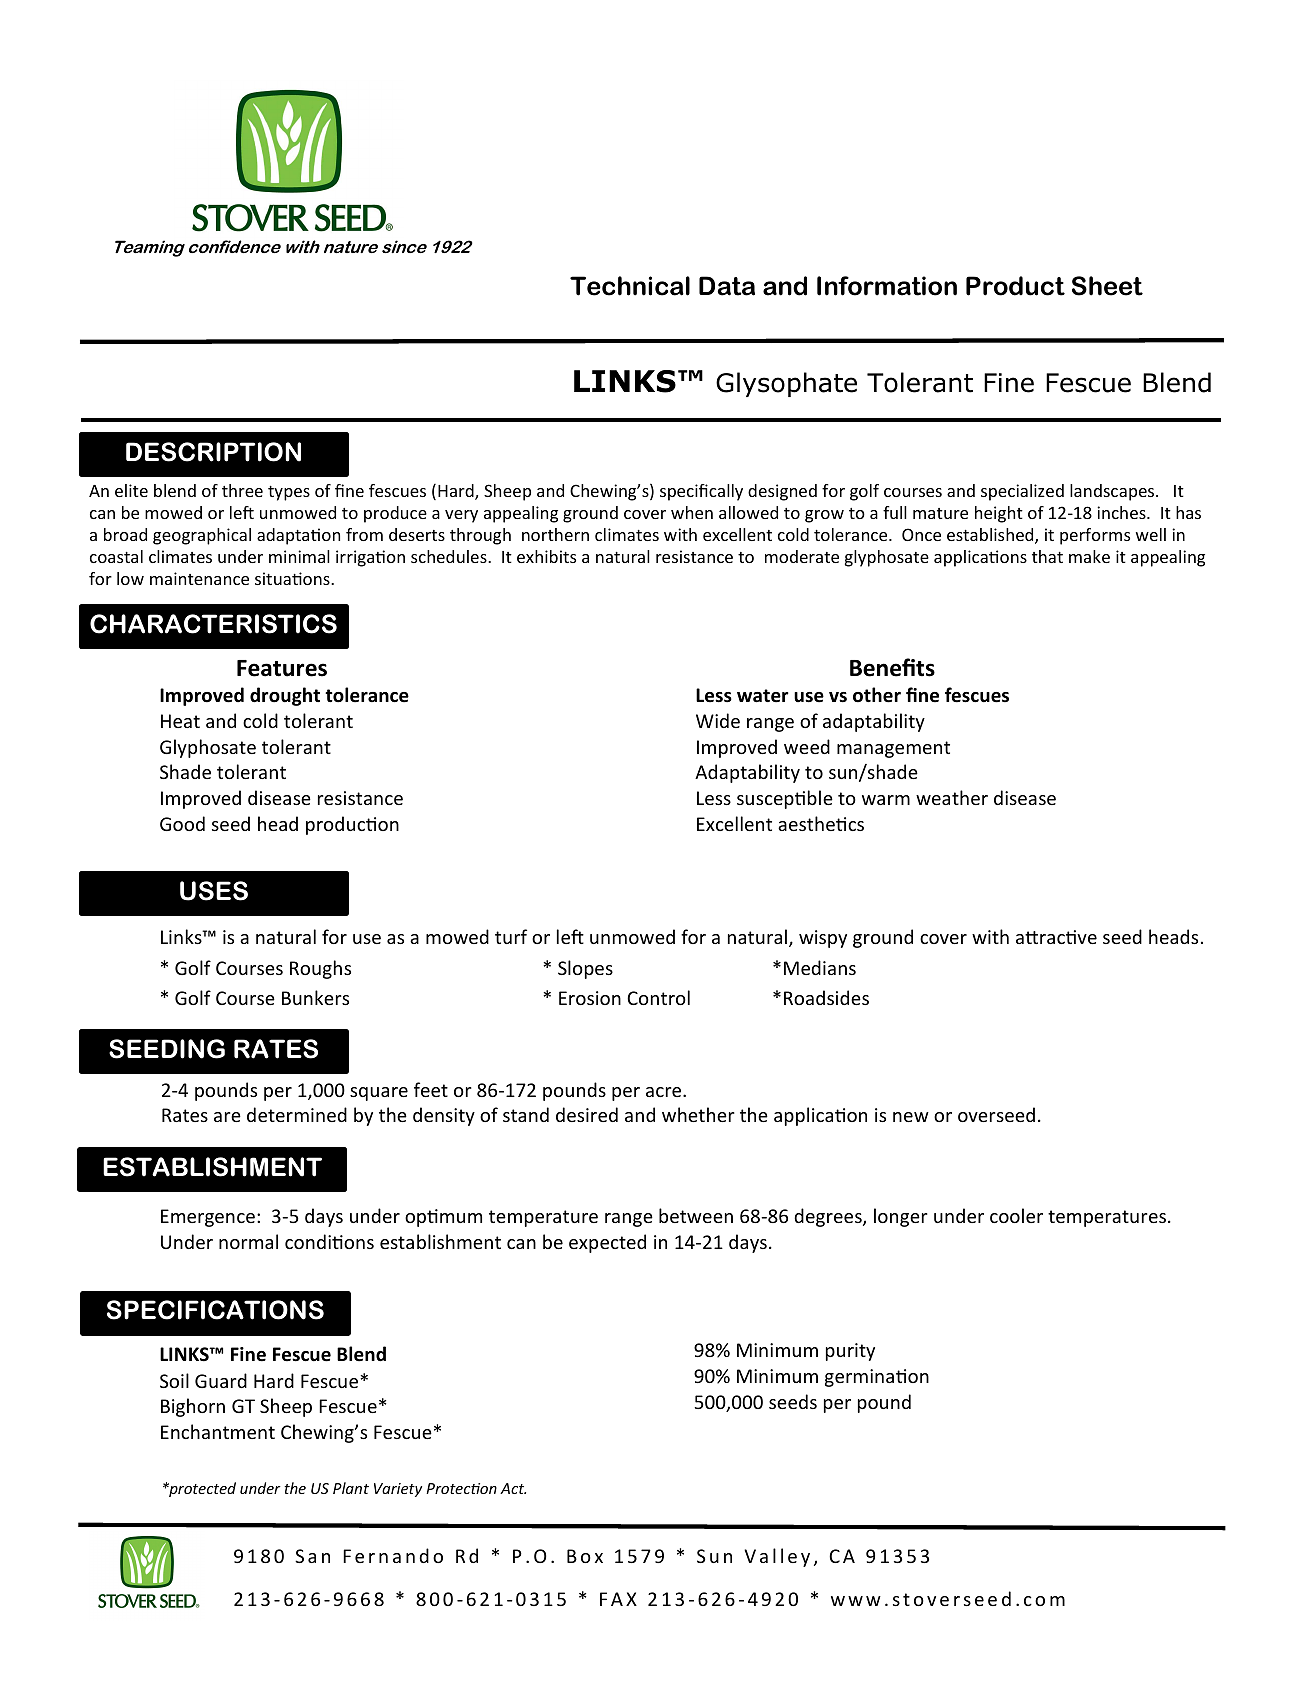  What do you see at coordinates (630, 286) in the screenshot?
I see `Technical` at bounding box center [630, 286].
